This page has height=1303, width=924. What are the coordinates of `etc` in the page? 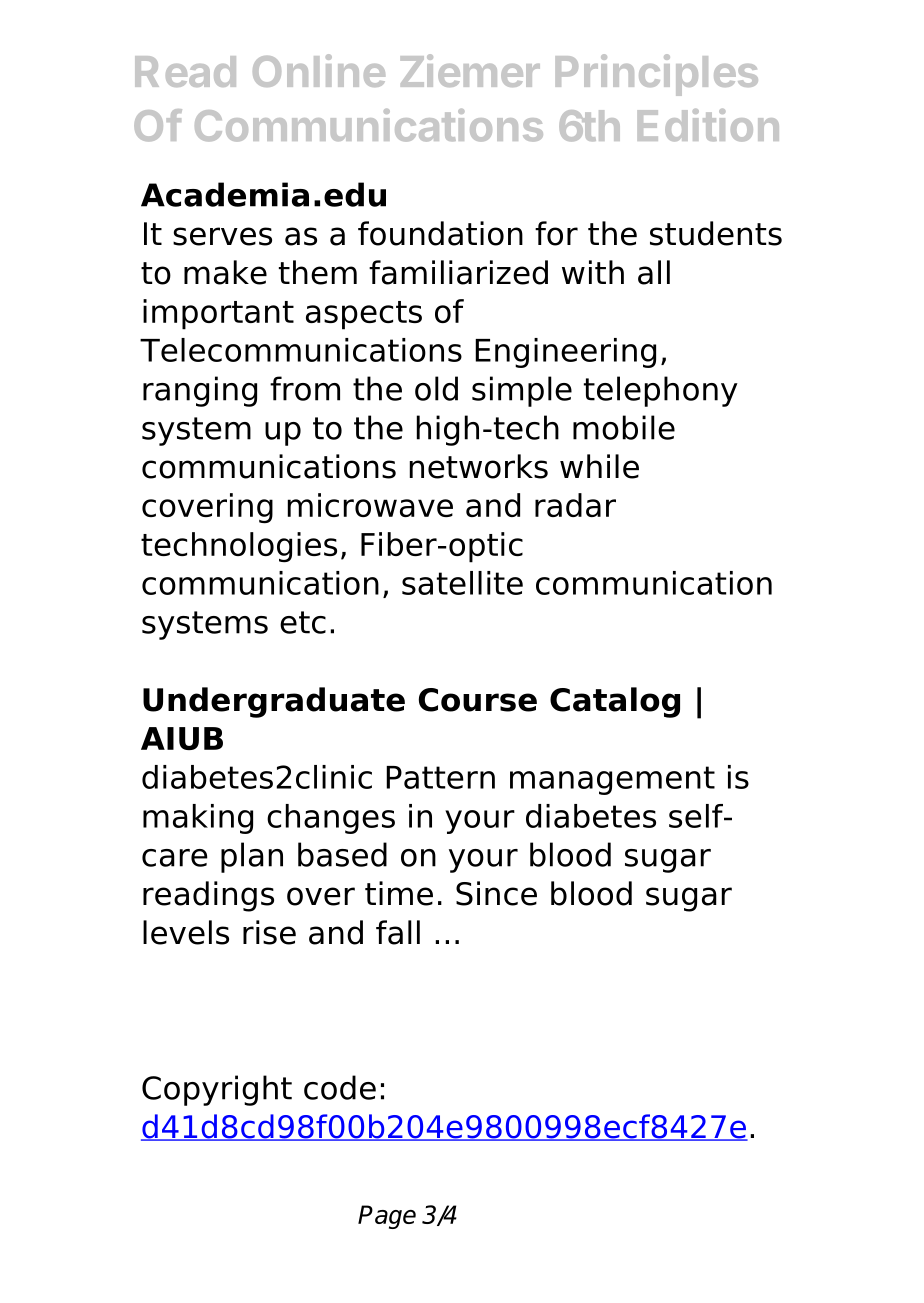 It's located at (303, 622).
